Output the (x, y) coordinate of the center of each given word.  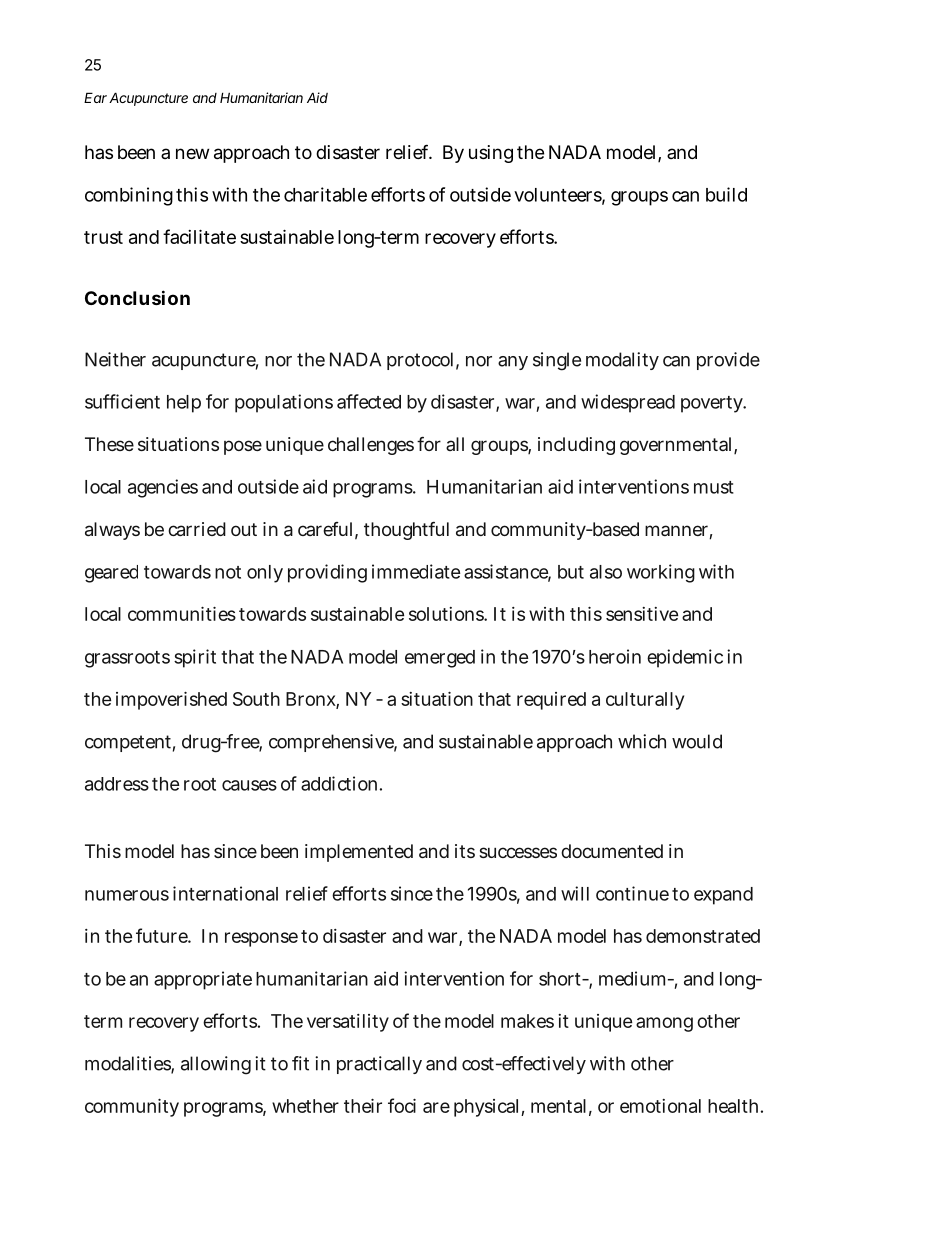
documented (612, 851)
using (491, 154)
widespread (628, 403)
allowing (216, 1065)
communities (182, 614)
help (184, 404)
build (726, 194)
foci (402, 1105)
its (465, 851)
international (225, 893)
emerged (440, 659)
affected (369, 401)
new (192, 153)
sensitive (642, 614)
